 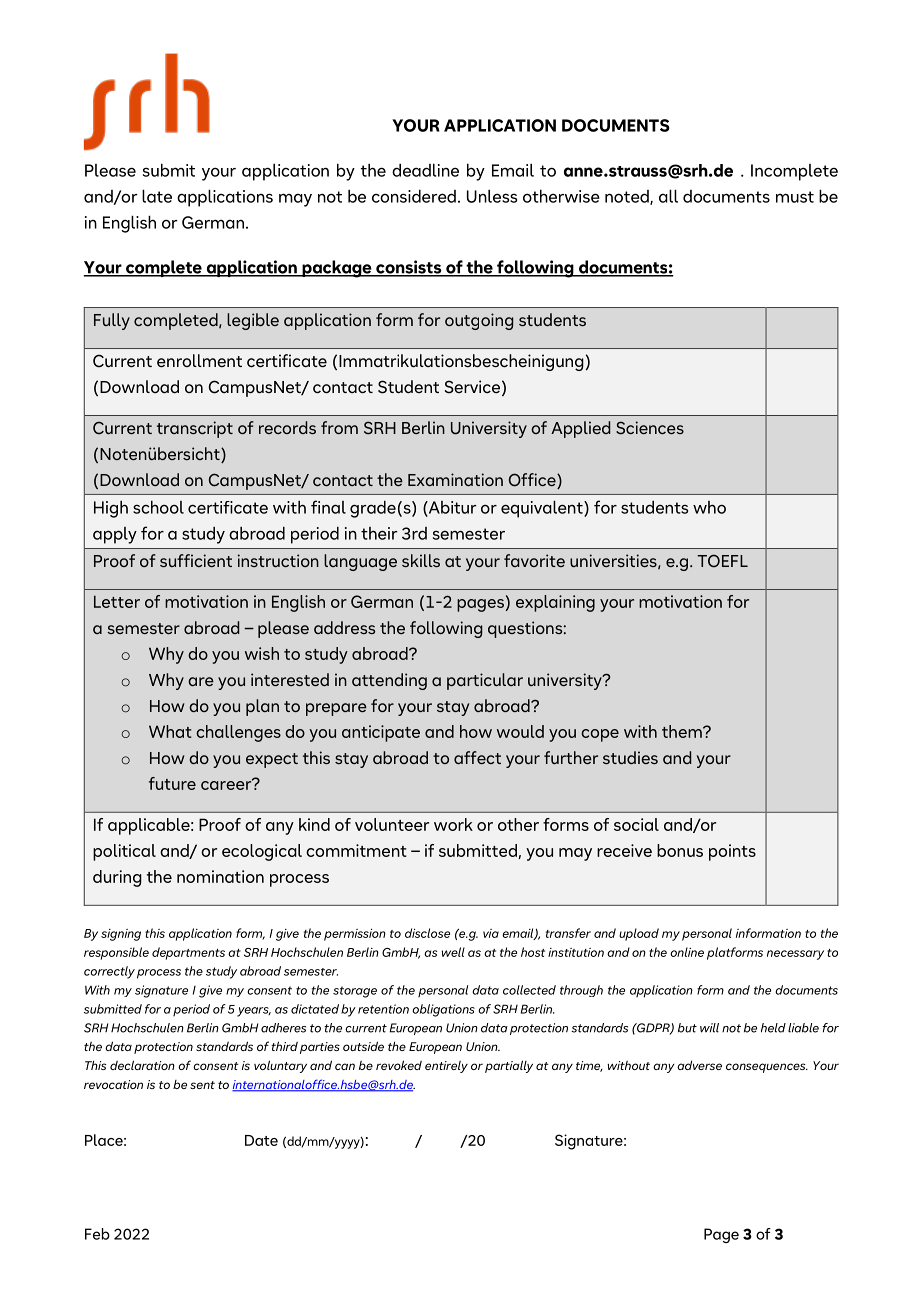 What do you see at coordinates (157, 196) in the document?
I see `late` at bounding box center [157, 196].
